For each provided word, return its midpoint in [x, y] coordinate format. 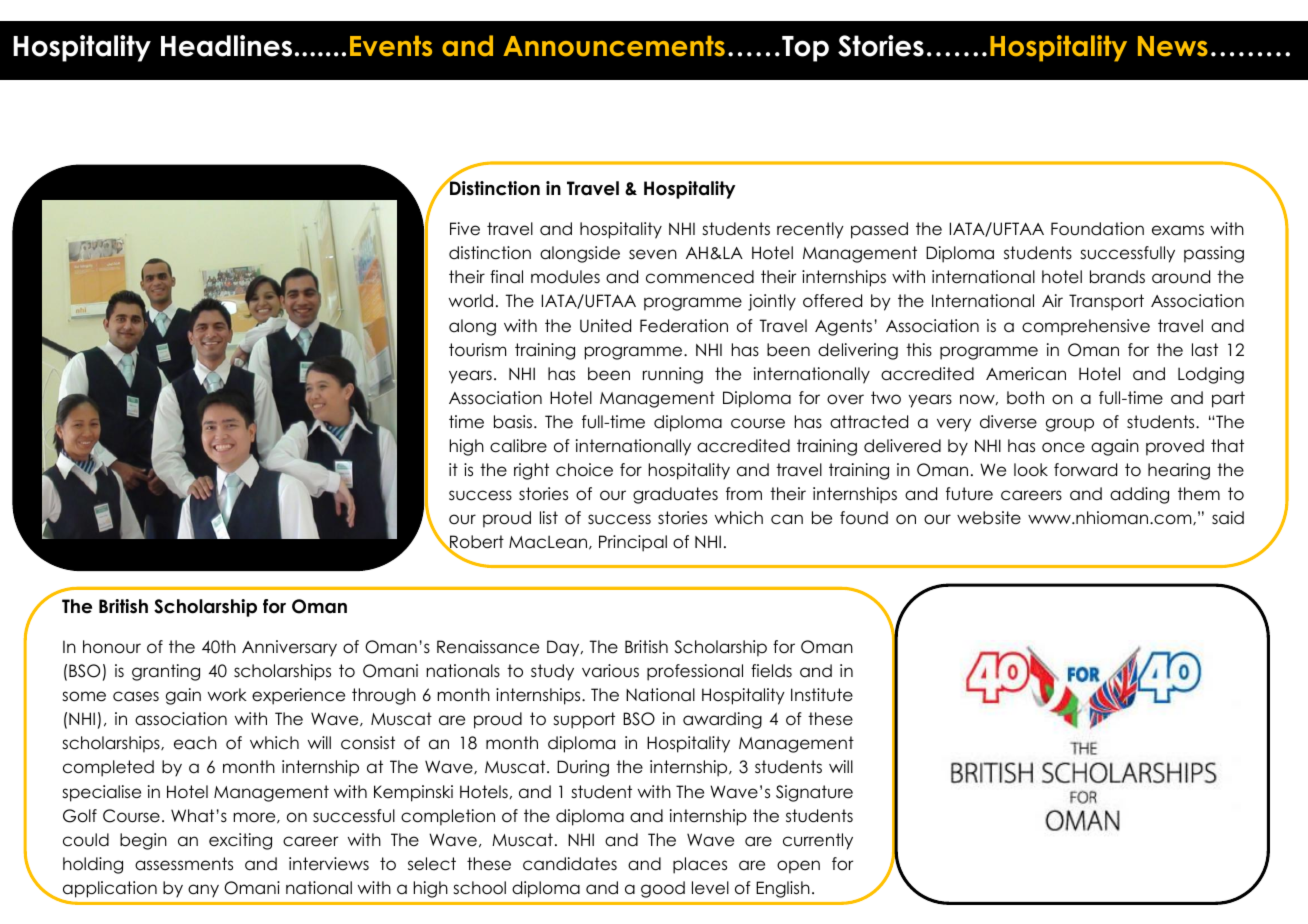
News [1173, 46]
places [700, 865]
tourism [477, 350]
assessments [184, 864]
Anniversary [289, 648]
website [989, 518]
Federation [684, 326]
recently [810, 230]
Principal [633, 543]
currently [818, 841]
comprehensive [1086, 327]
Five [465, 229]
